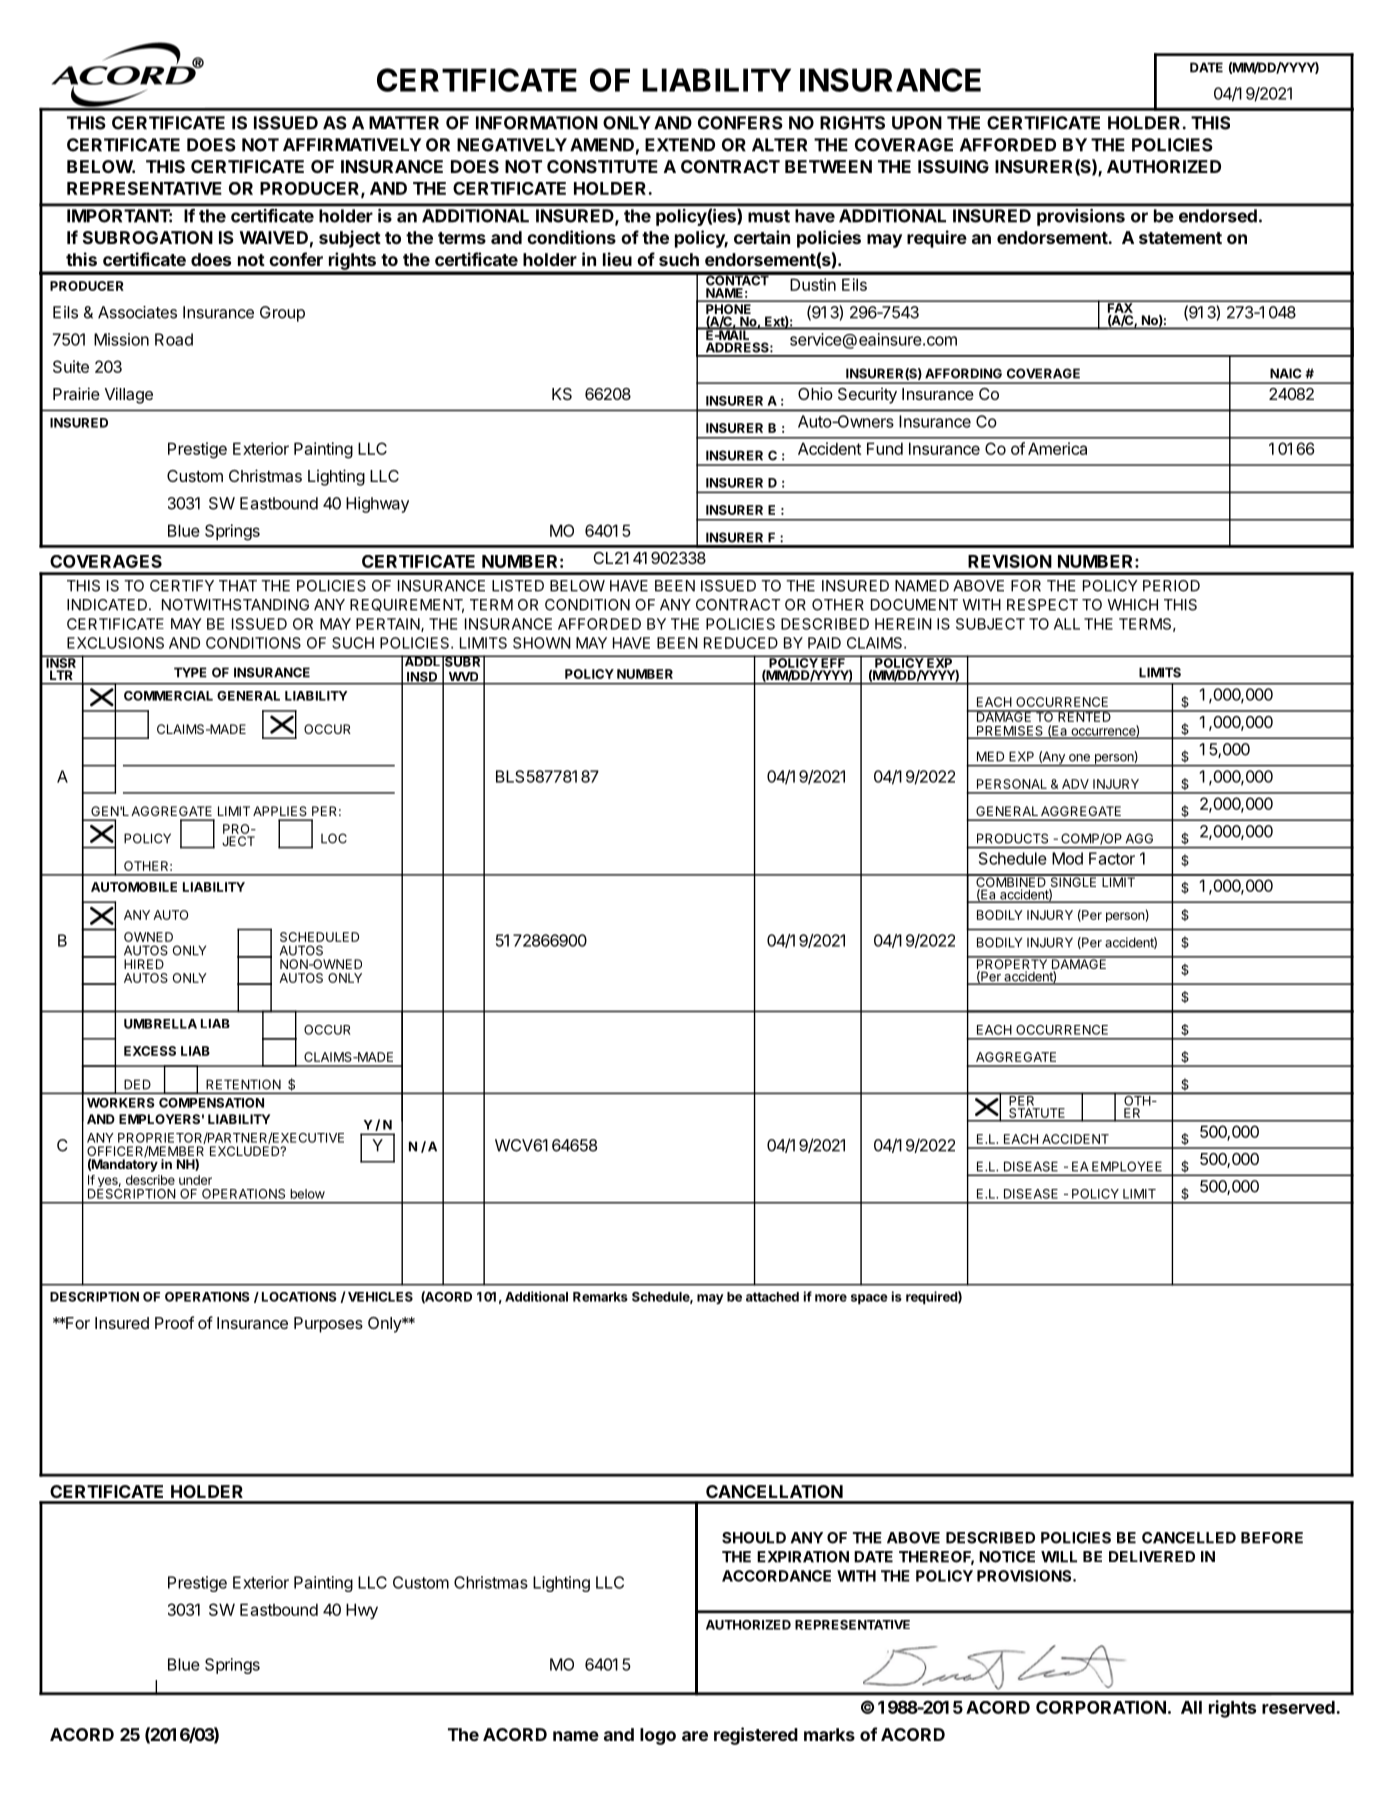  I want to click on CORPORATION, so click(1101, 1707).
